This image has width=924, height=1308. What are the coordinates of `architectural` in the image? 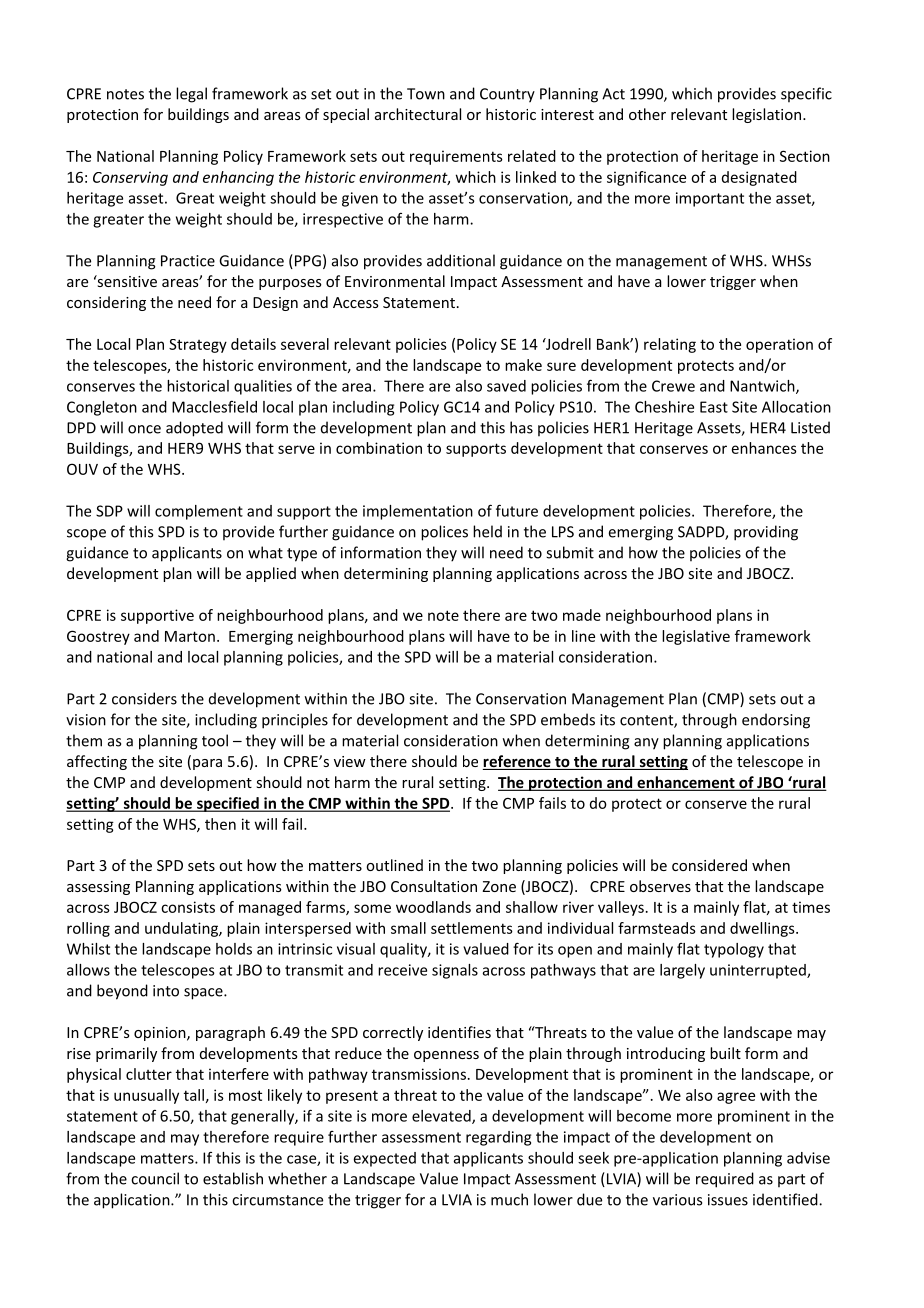 It's located at (418, 114).
